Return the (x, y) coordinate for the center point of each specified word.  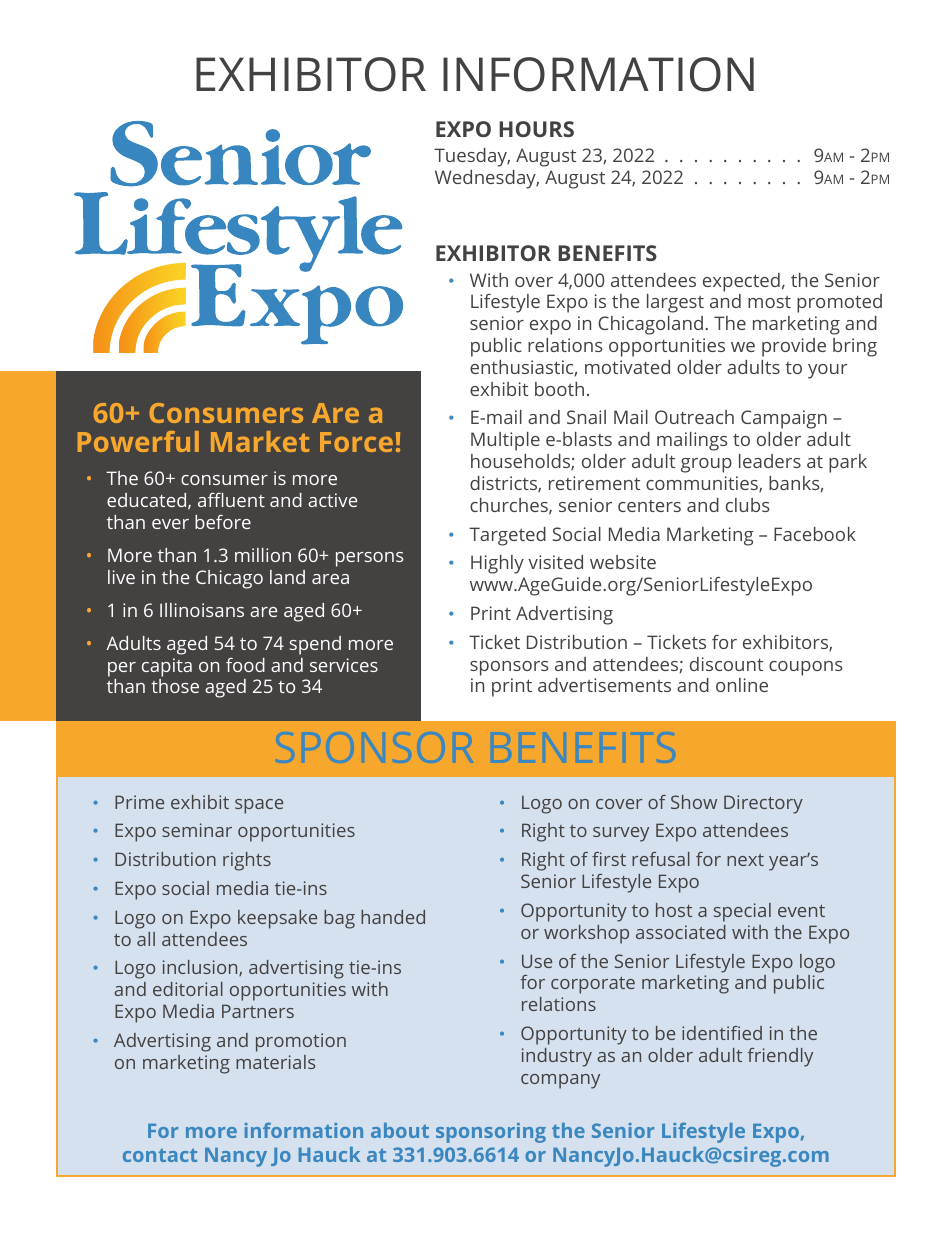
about (400, 1130)
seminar (197, 830)
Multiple (505, 441)
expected (741, 282)
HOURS (536, 129)
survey (621, 834)
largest (675, 303)
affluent (231, 500)
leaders (770, 461)
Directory (763, 804)
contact (160, 1155)
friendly (780, 1057)
